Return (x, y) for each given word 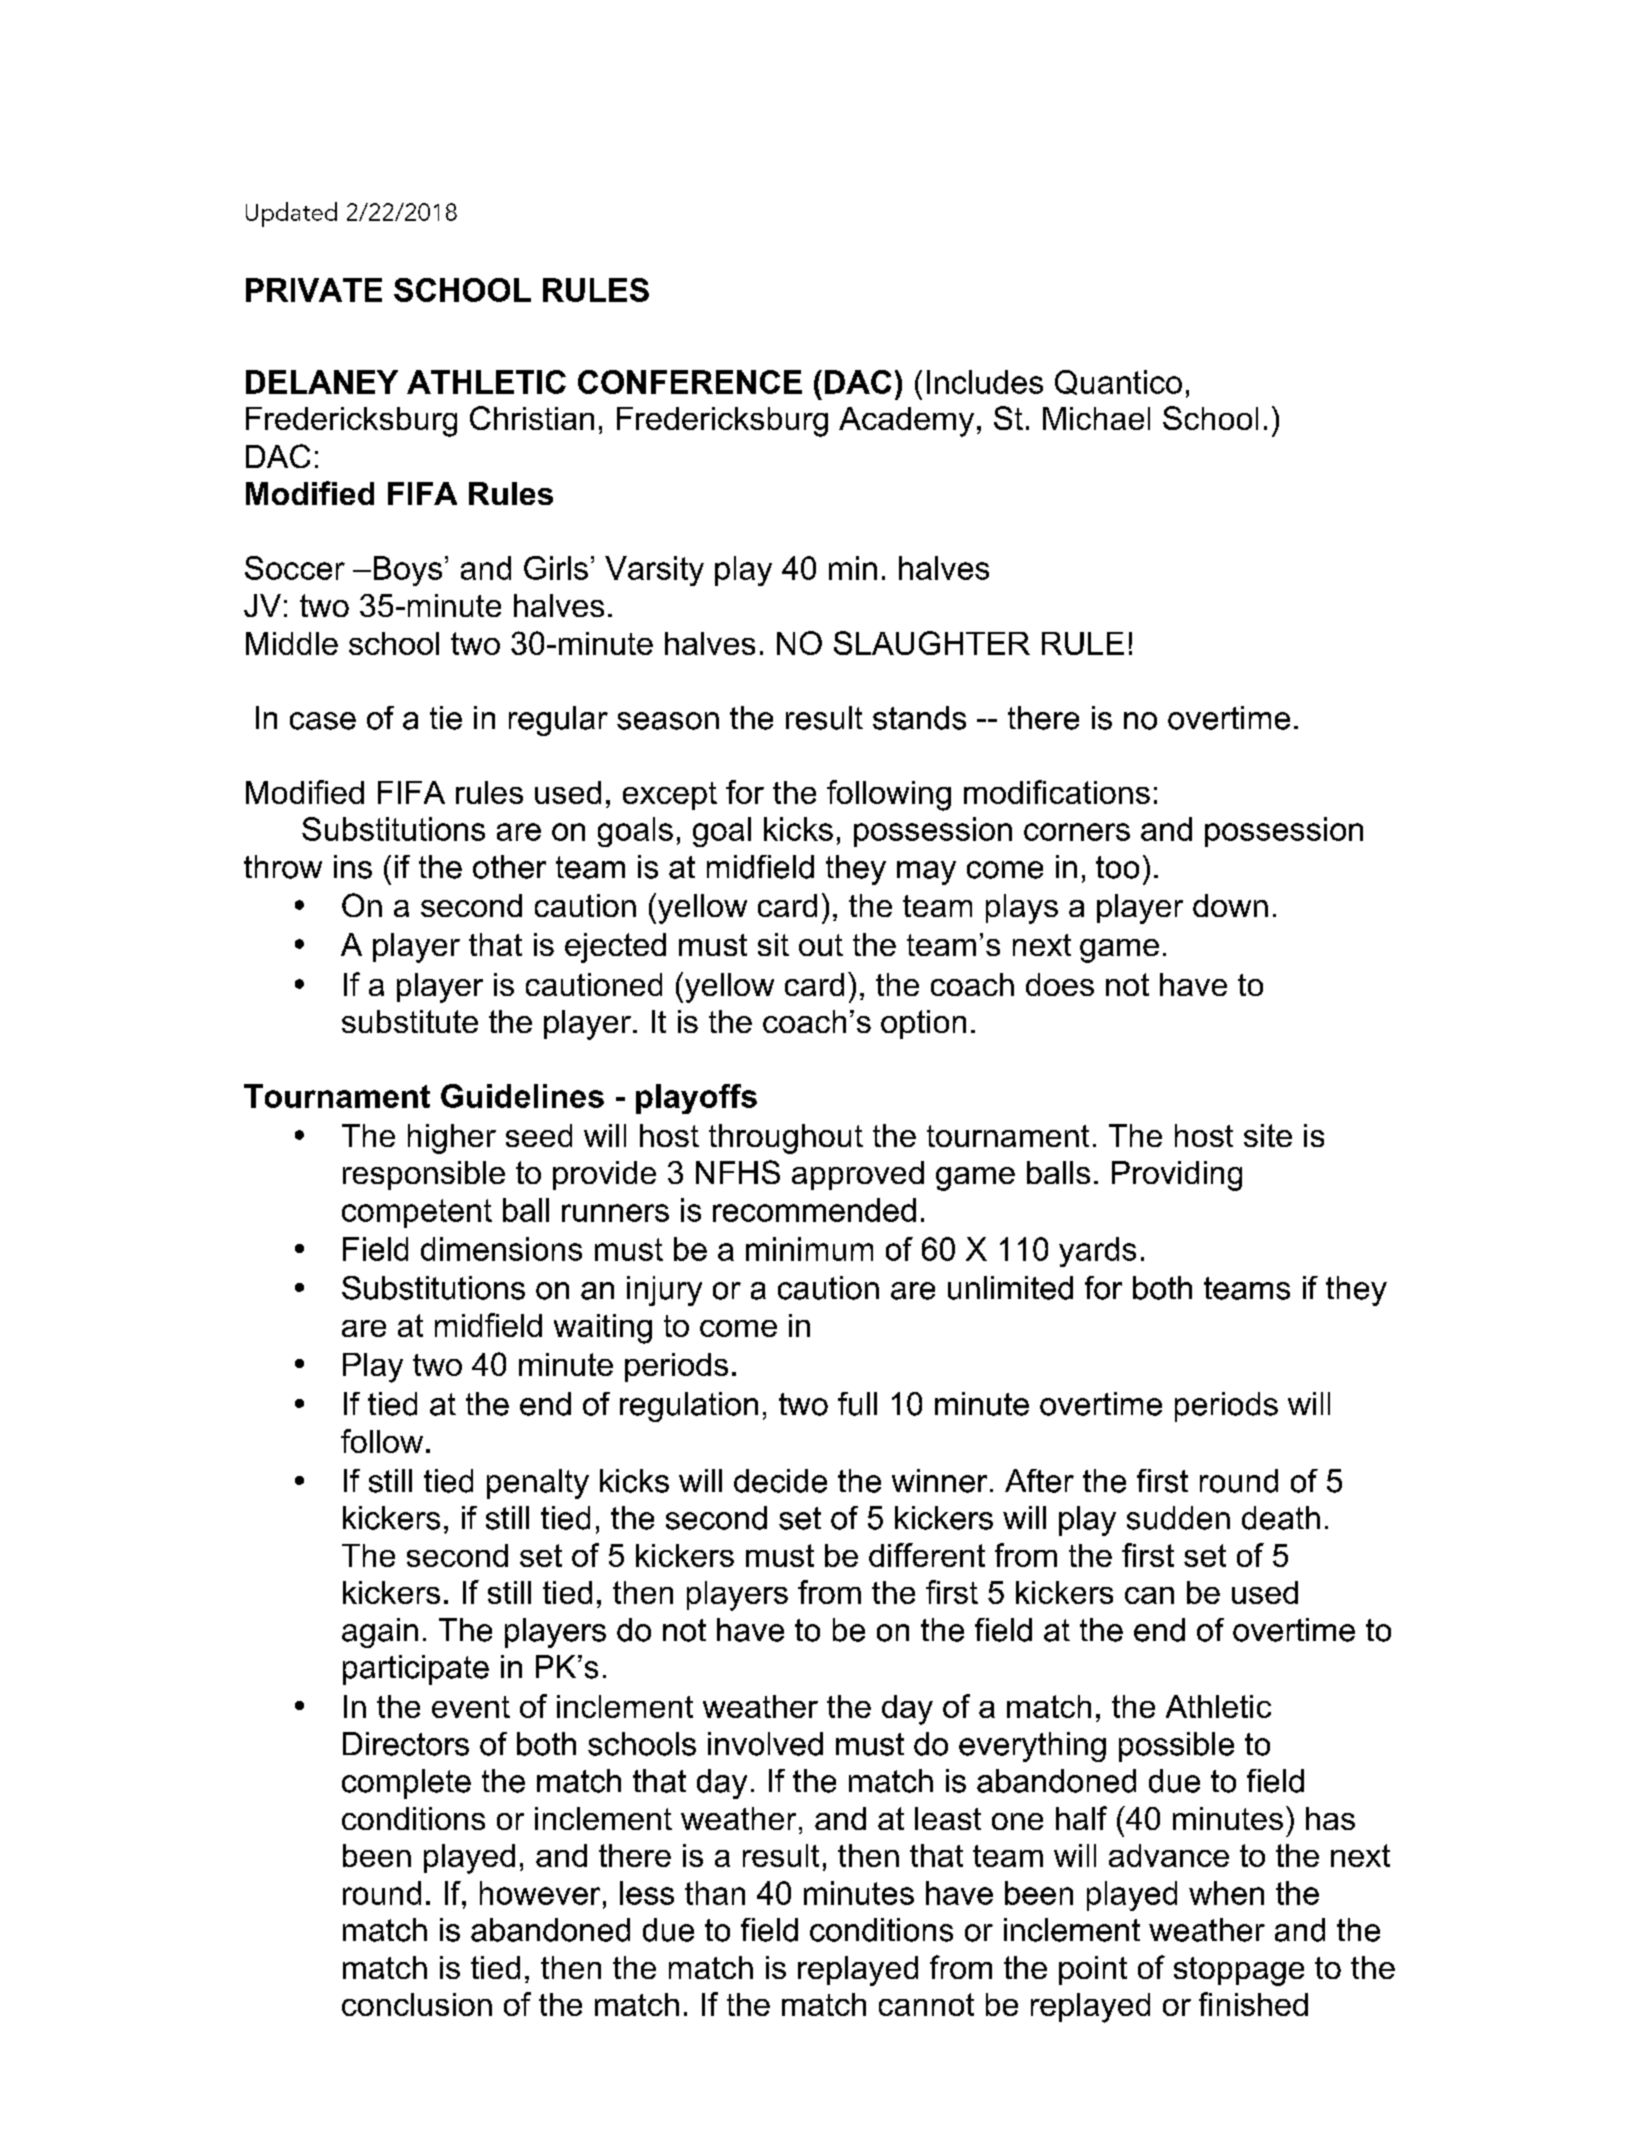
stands (919, 718)
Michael (1096, 418)
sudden (1178, 1518)
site (1268, 1135)
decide (780, 1481)
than (715, 1893)
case (323, 721)
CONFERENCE (690, 382)
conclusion (417, 2004)
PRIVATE (314, 290)
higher (452, 1139)
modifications (1057, 792)
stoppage (1239, 1971)
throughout (786, 1139)
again (380, 1633)
